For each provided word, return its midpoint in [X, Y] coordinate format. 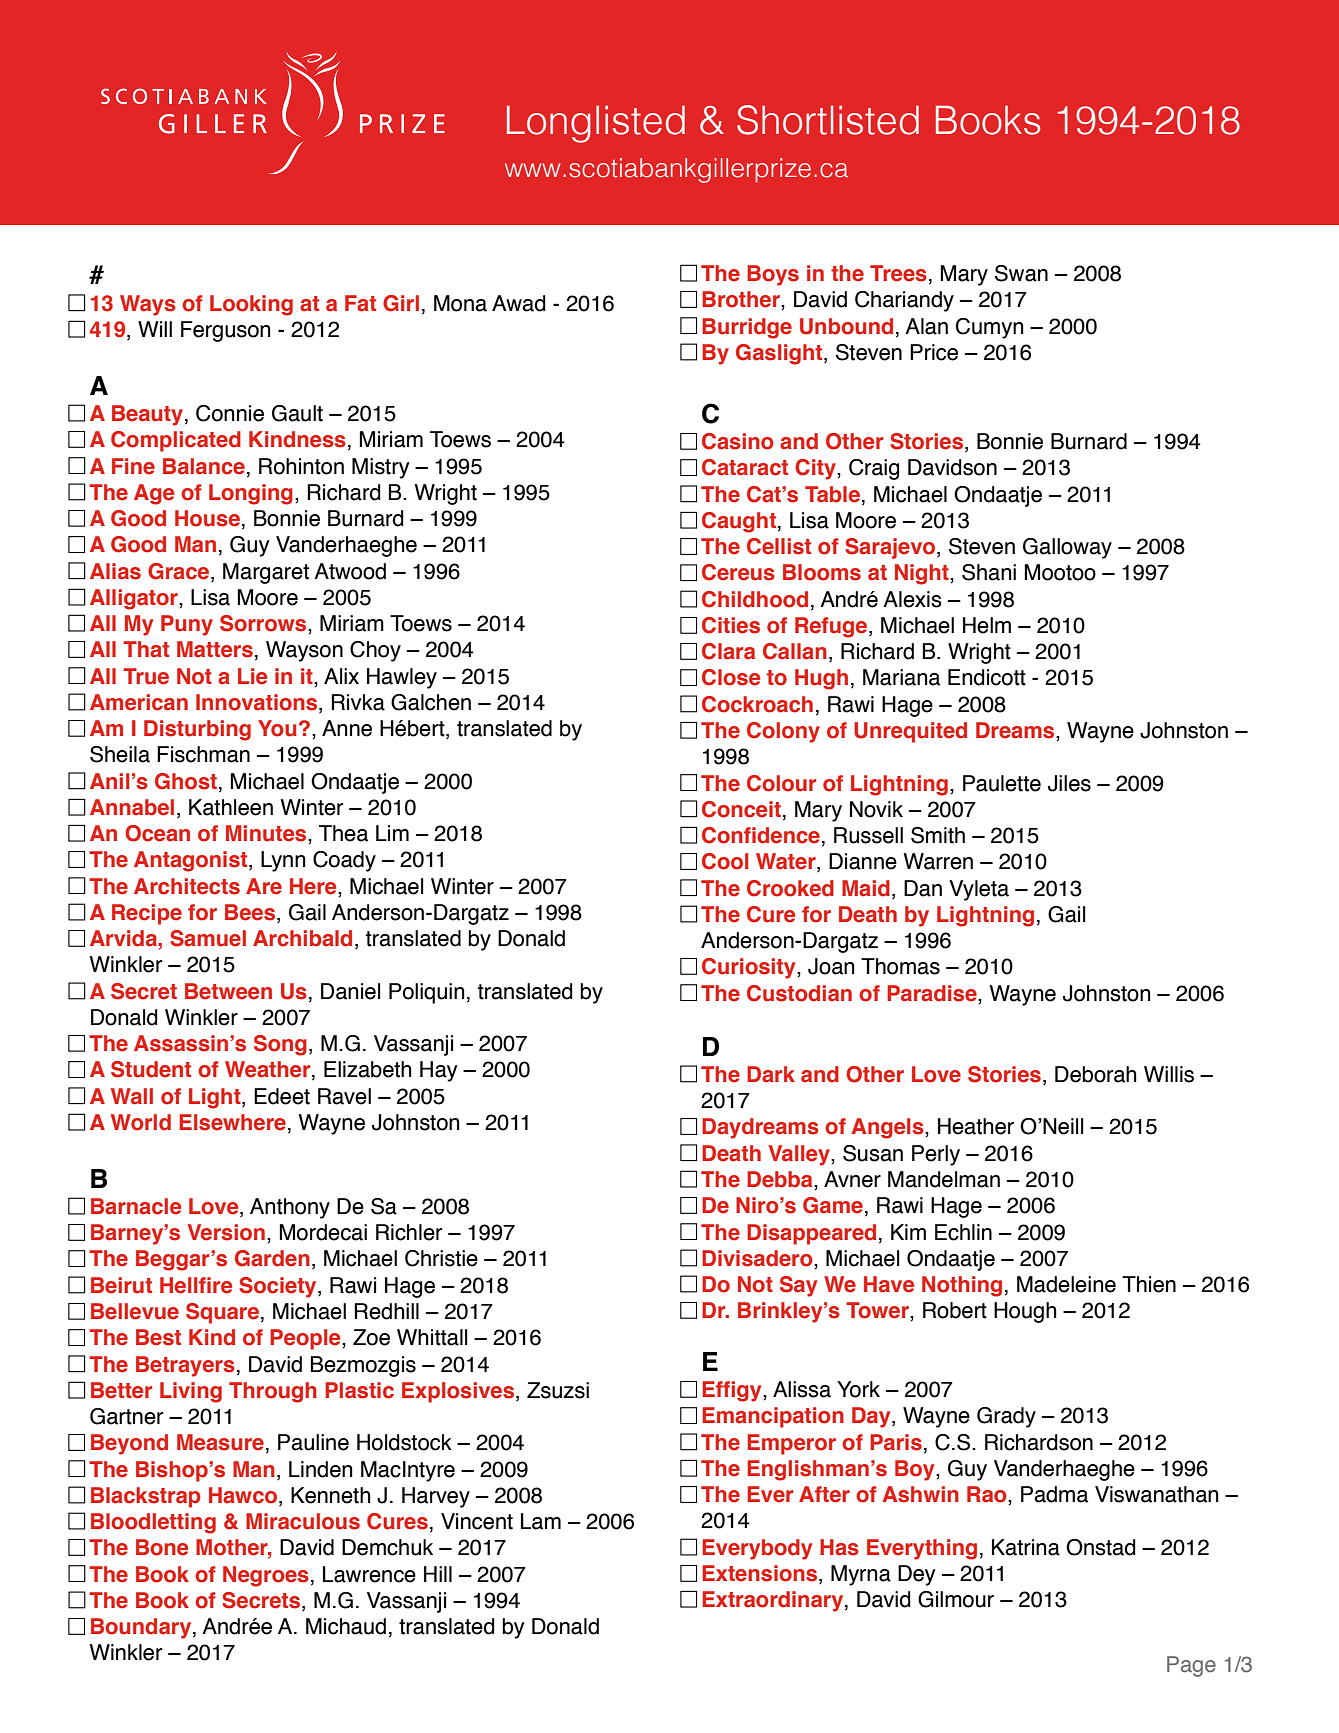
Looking [251, 305]
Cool [725, 861]
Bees [251, 913]
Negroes [266, 1576]
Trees [898, 273]
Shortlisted [828, 120]
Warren [938, 861]
